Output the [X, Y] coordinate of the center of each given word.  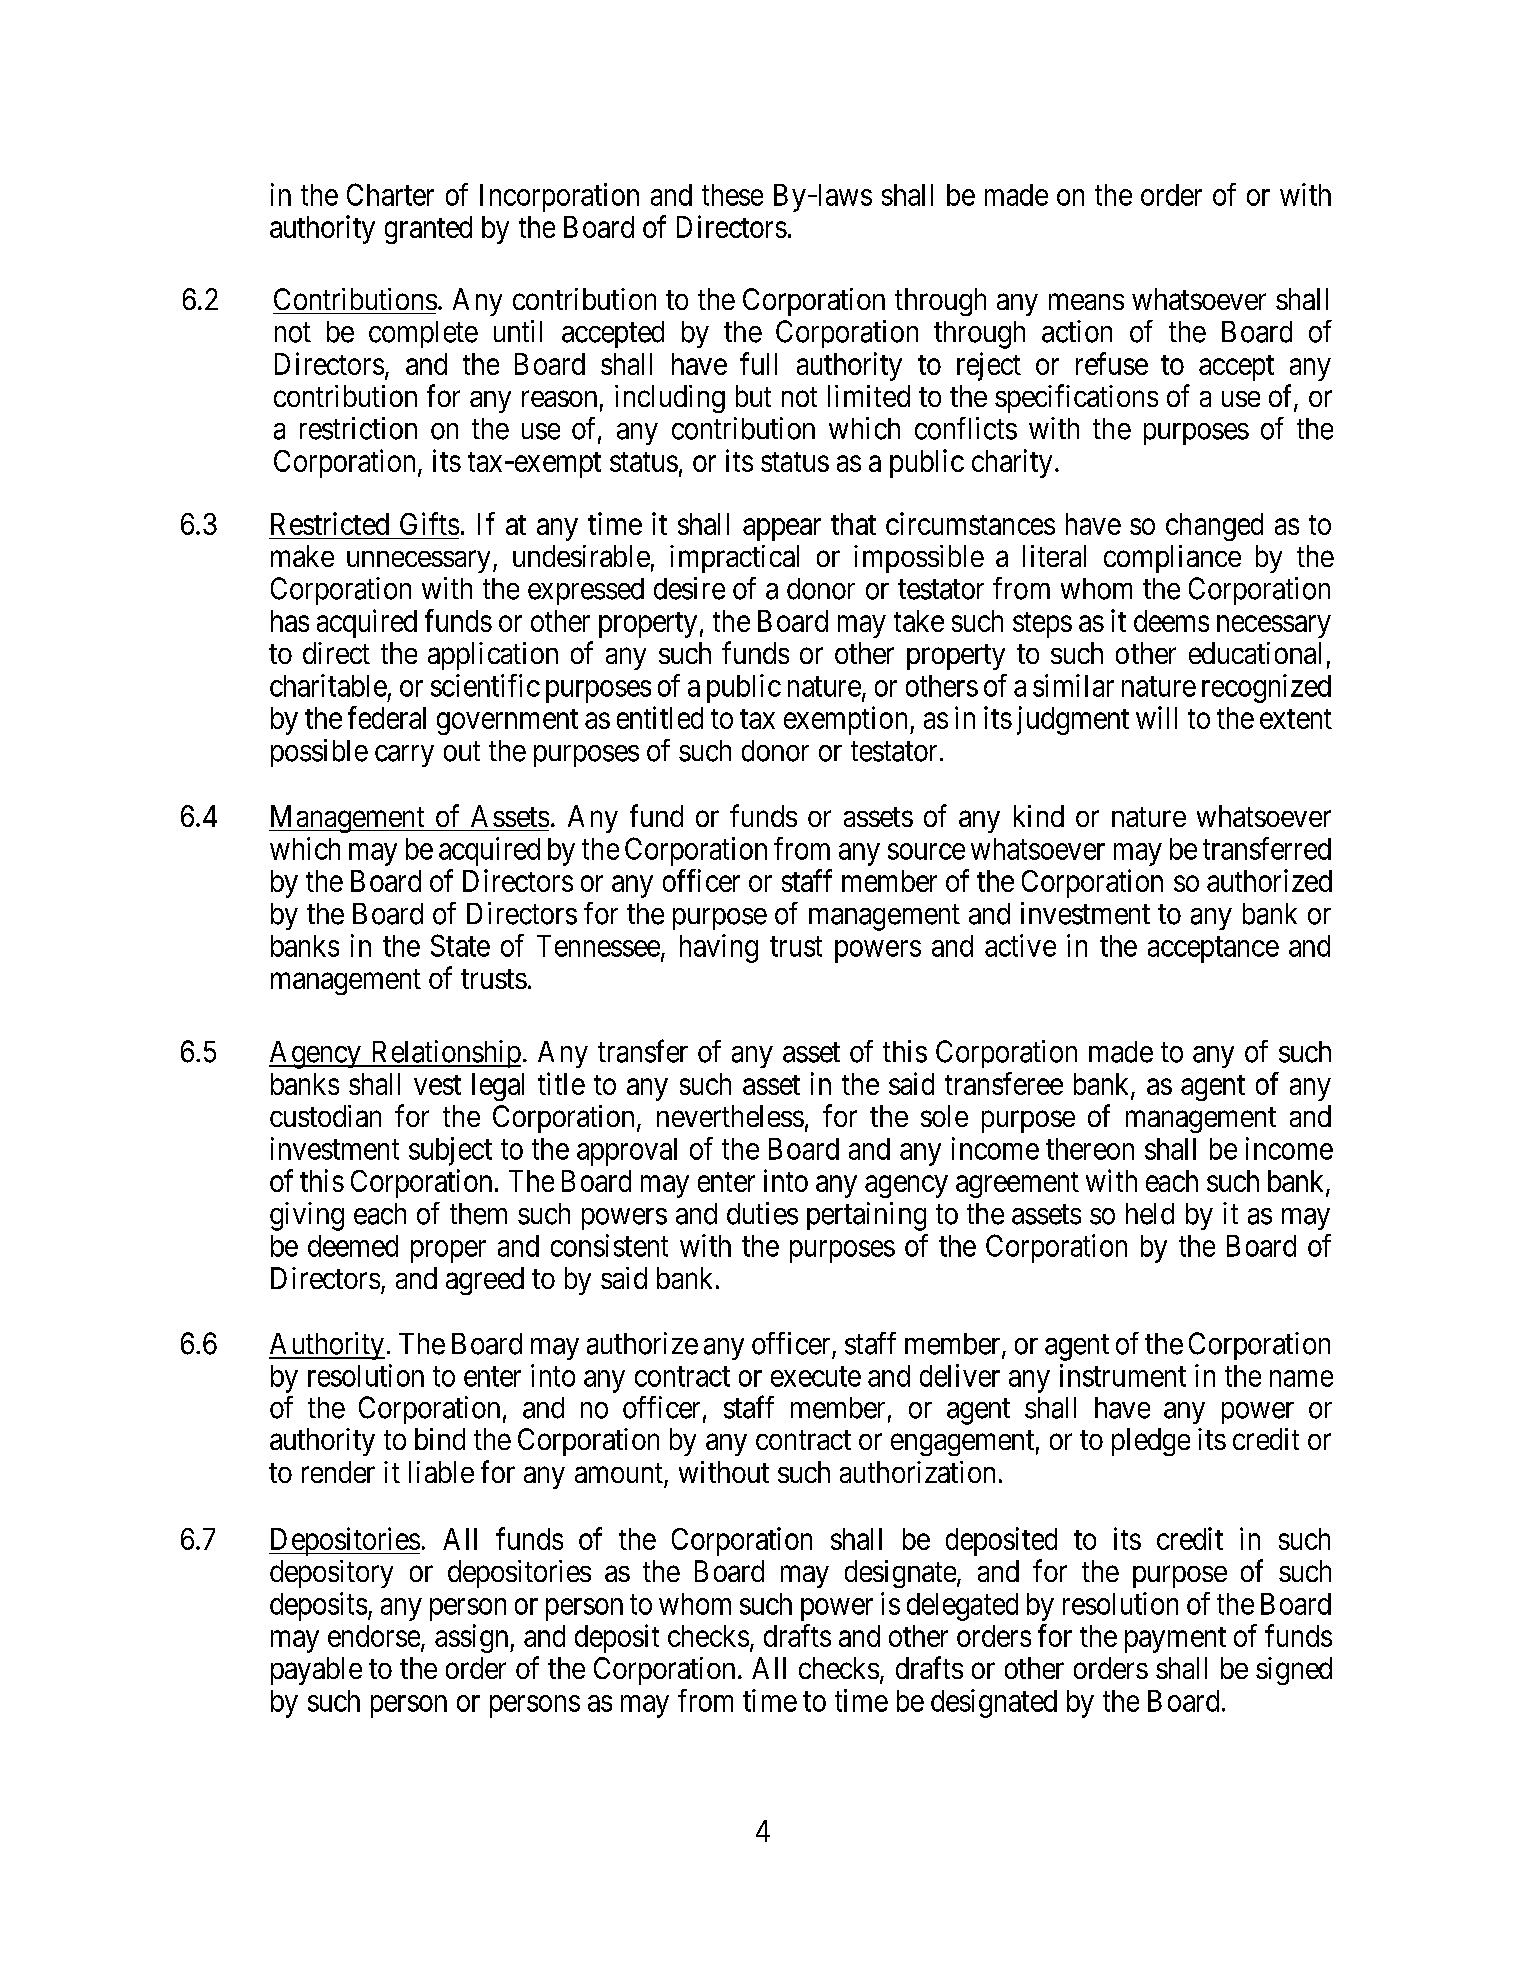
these [732, 195]
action [1077, 331]
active [1020, 945]
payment [1175, 1640]
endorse [374, 1636]
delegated [962, 1607]
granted [428, 230]
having [719, 948]
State [460, 945]
